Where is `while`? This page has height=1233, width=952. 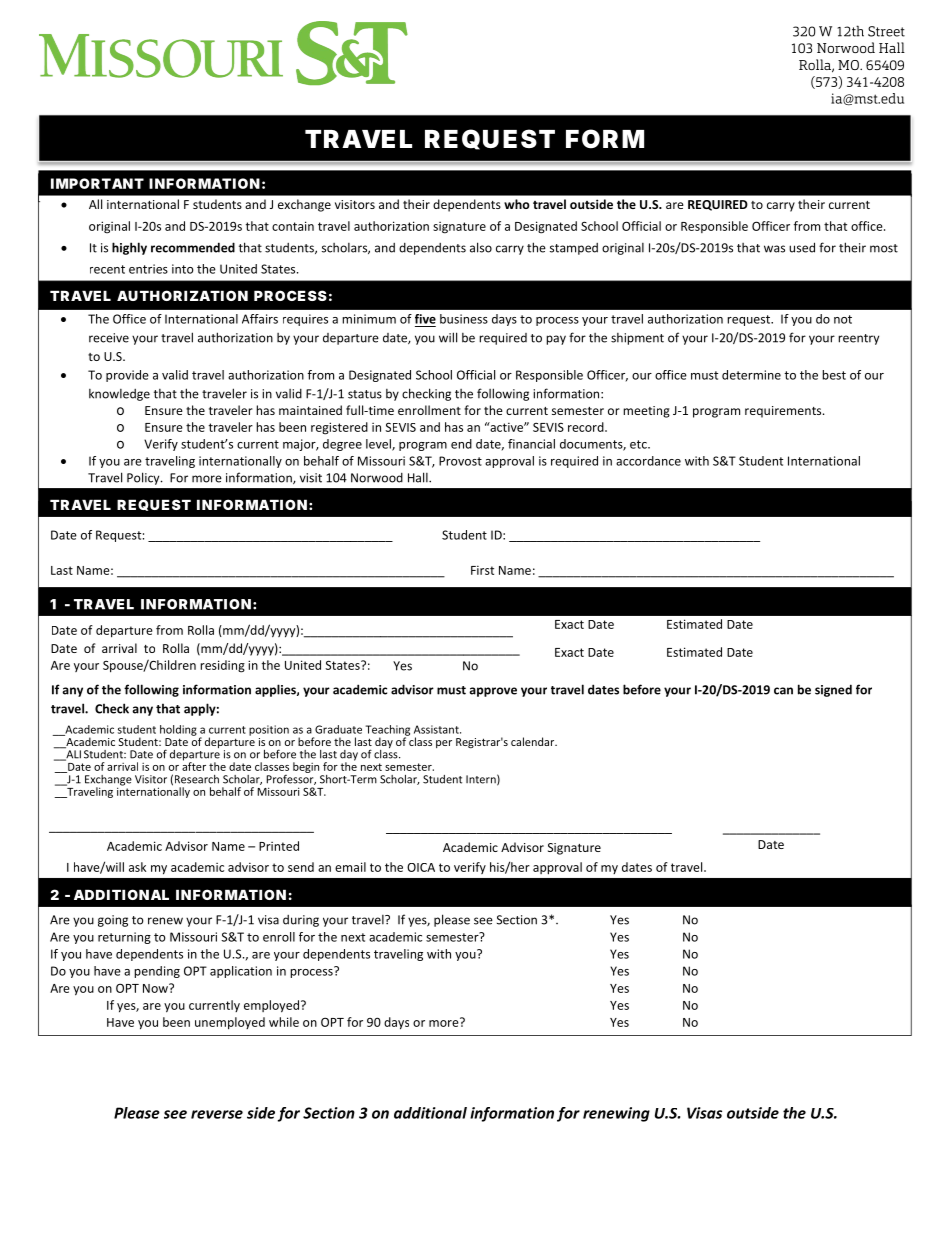 while is located at coordinates (284, 1022).
